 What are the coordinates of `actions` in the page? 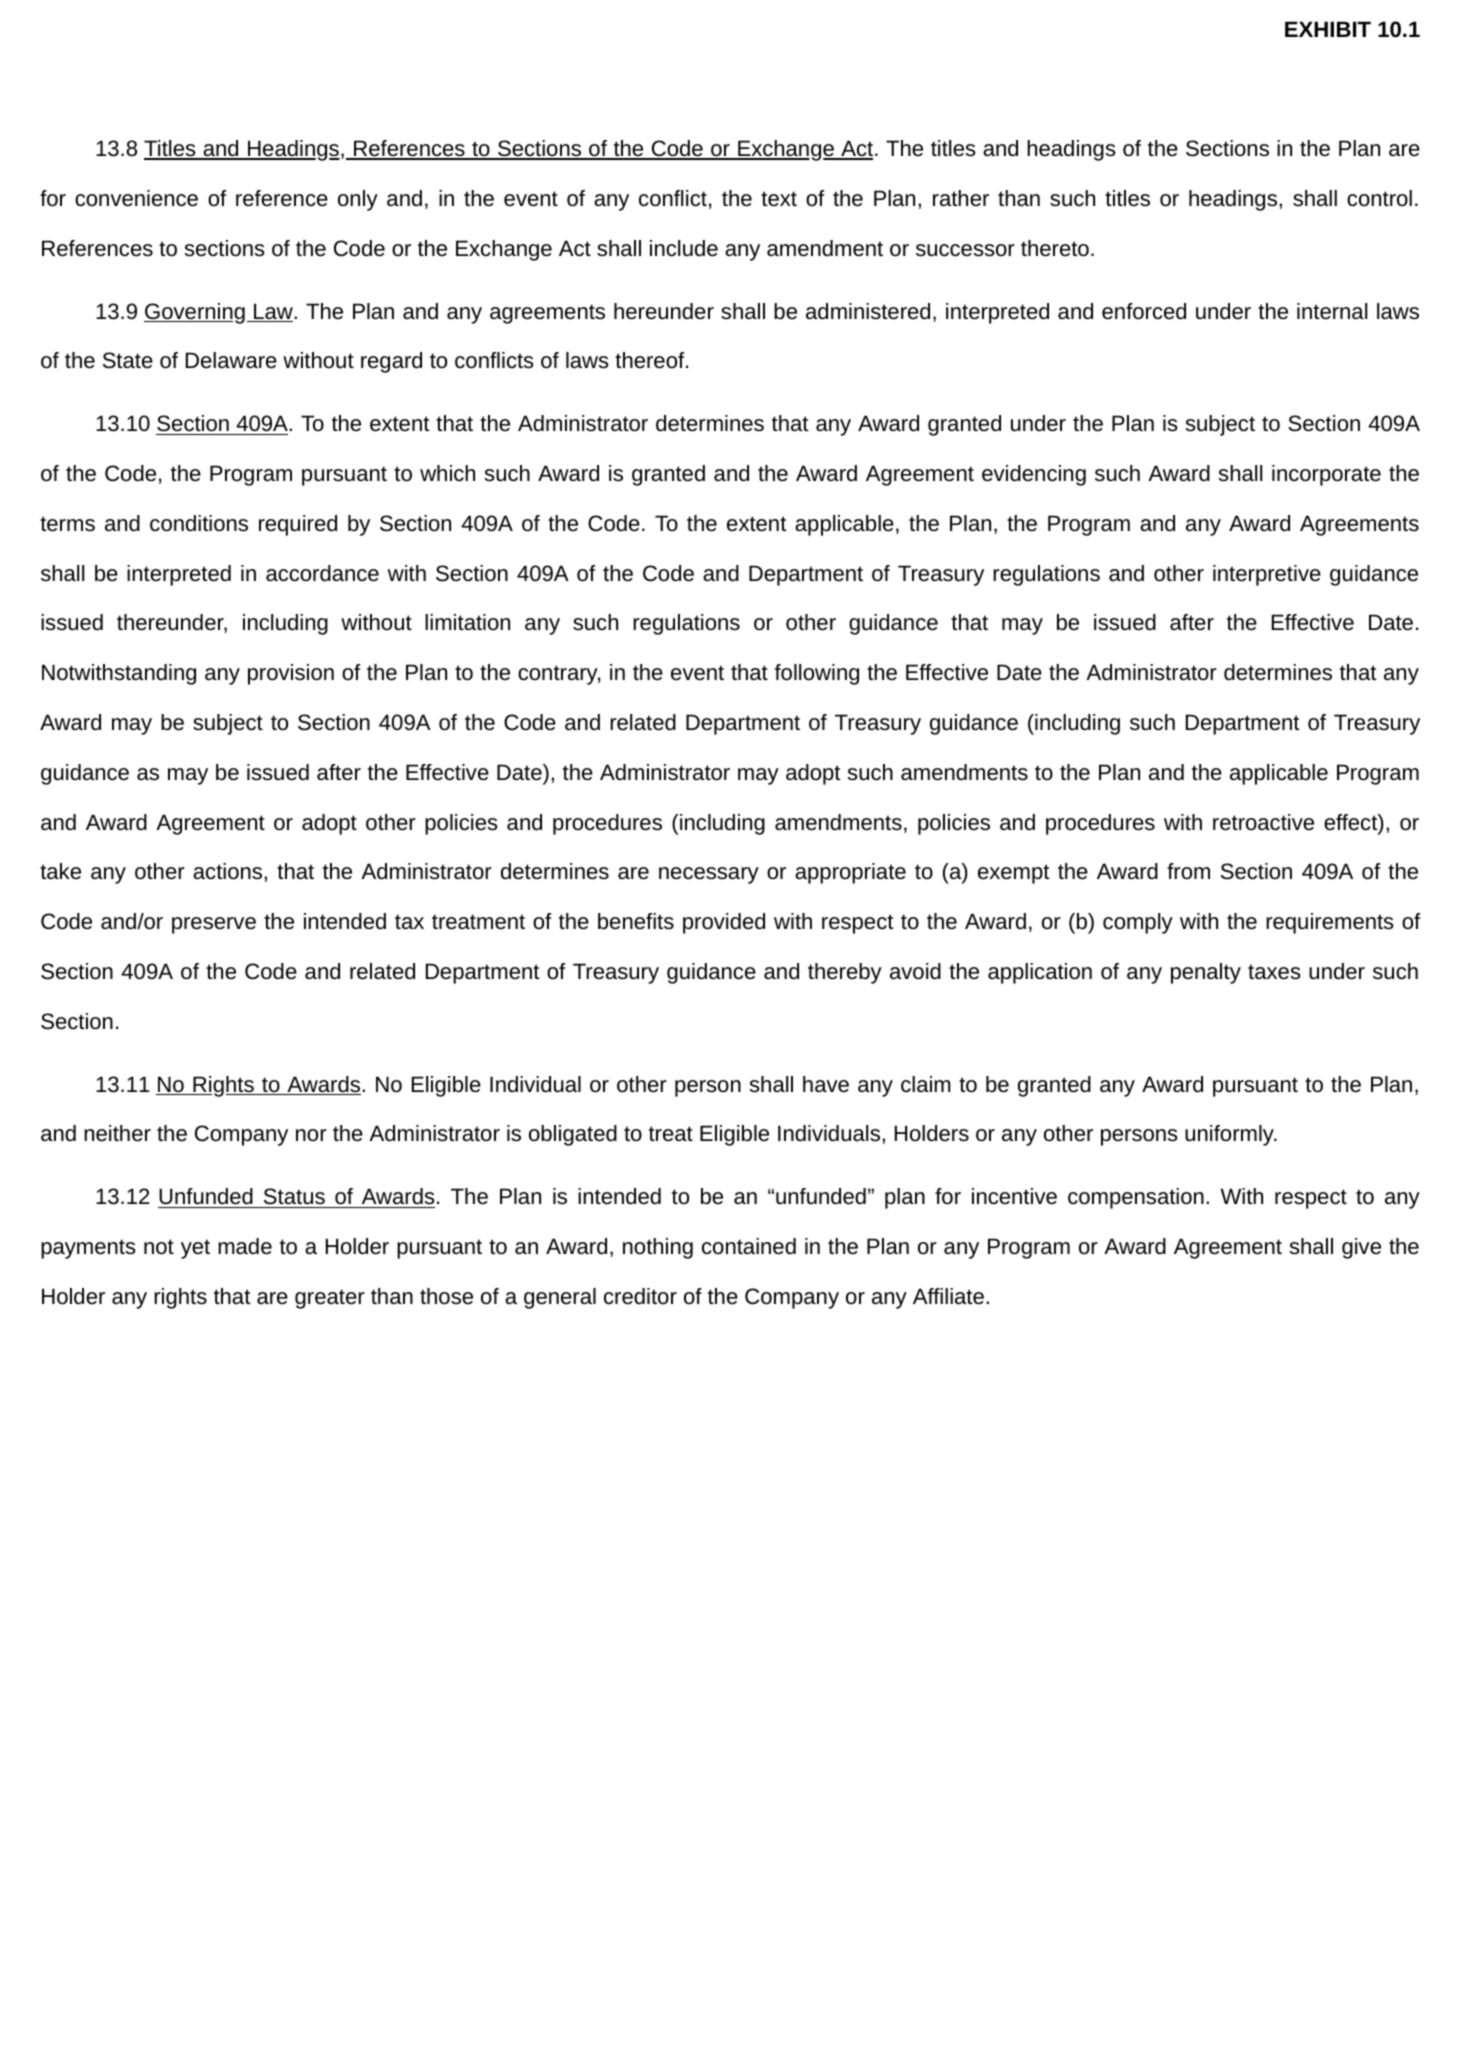 It's located at (227, 871).
